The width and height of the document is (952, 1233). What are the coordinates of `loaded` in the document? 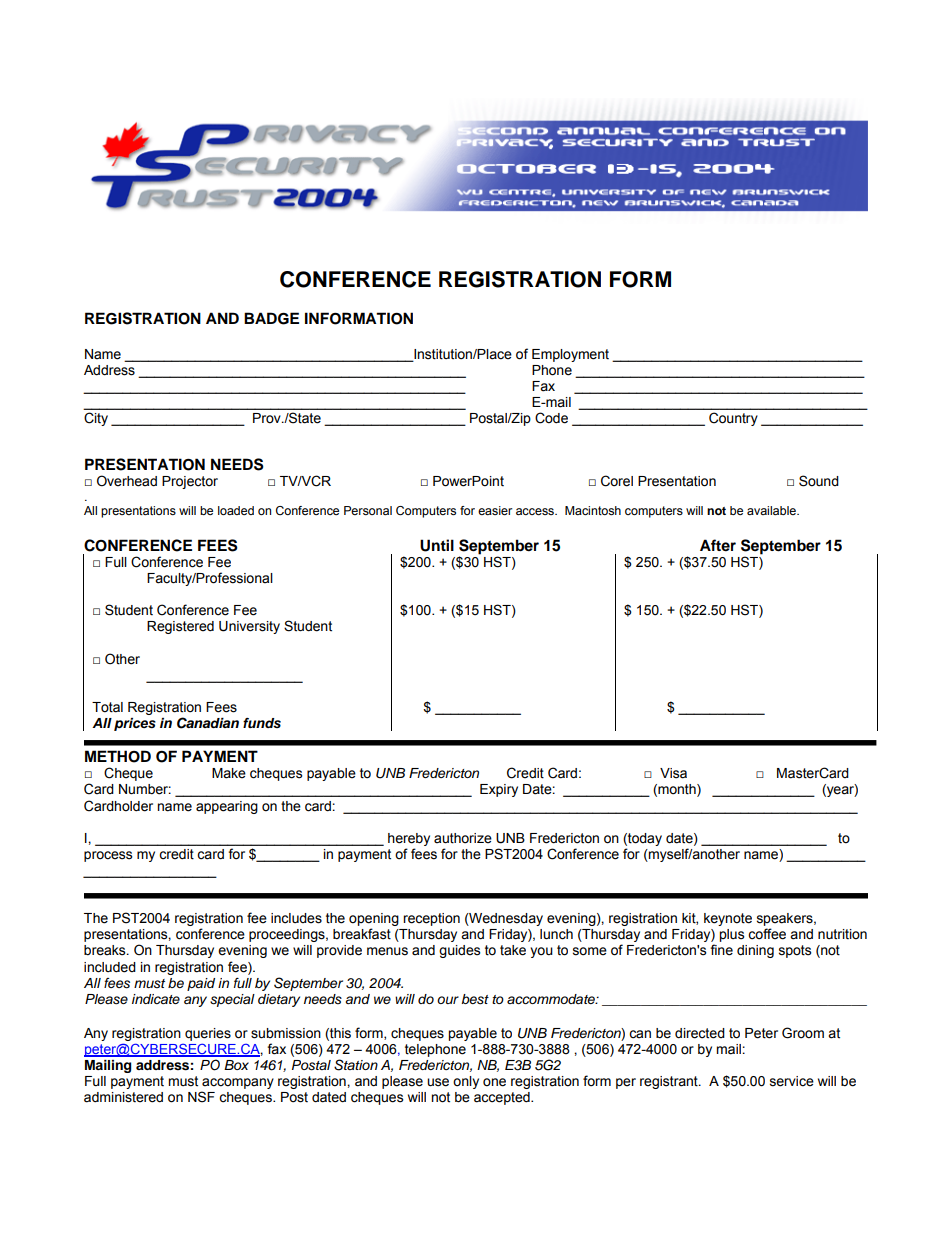 It's located at (236, 510).
